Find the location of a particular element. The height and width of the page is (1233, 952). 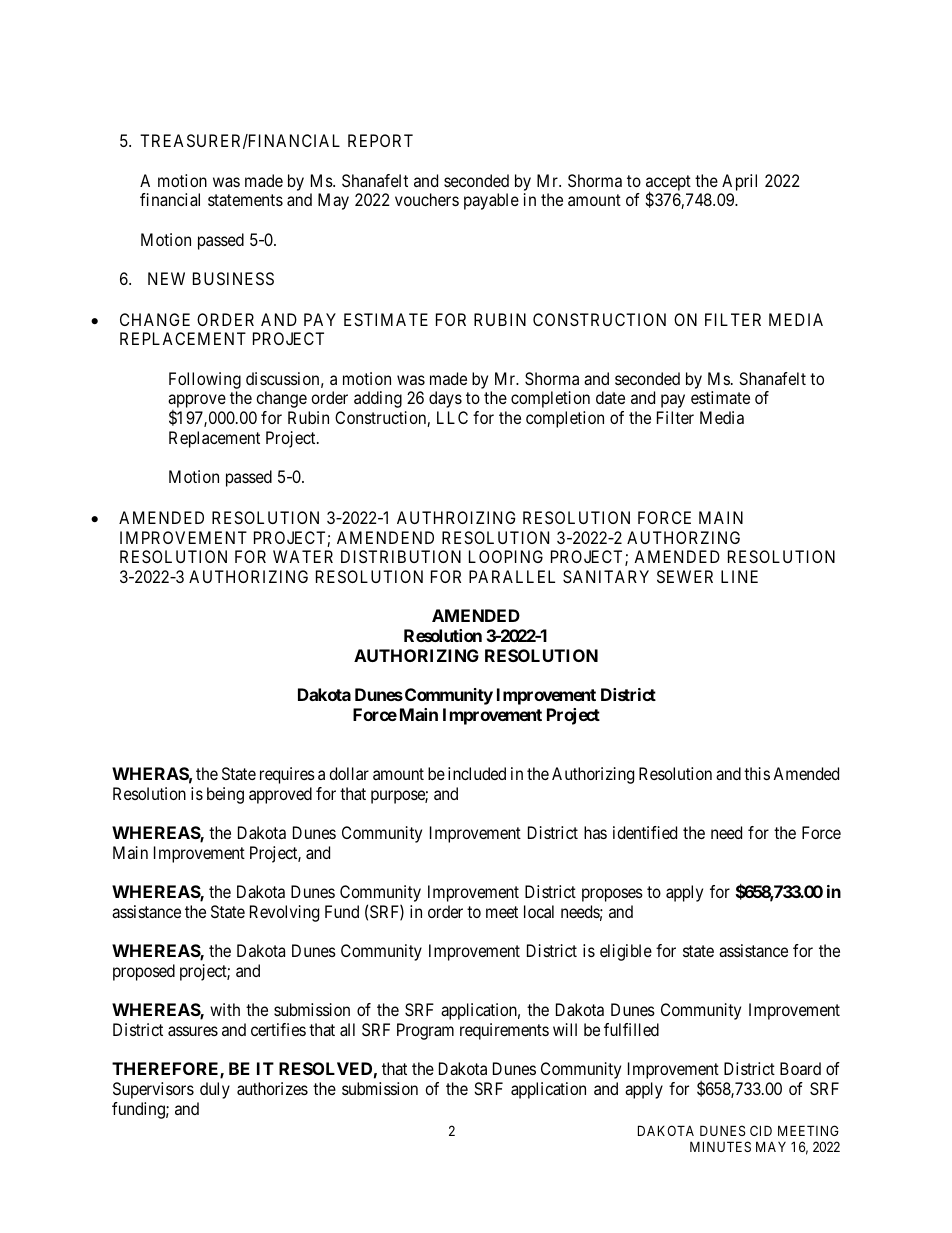

LINE is located at coordinates (739, 576).
